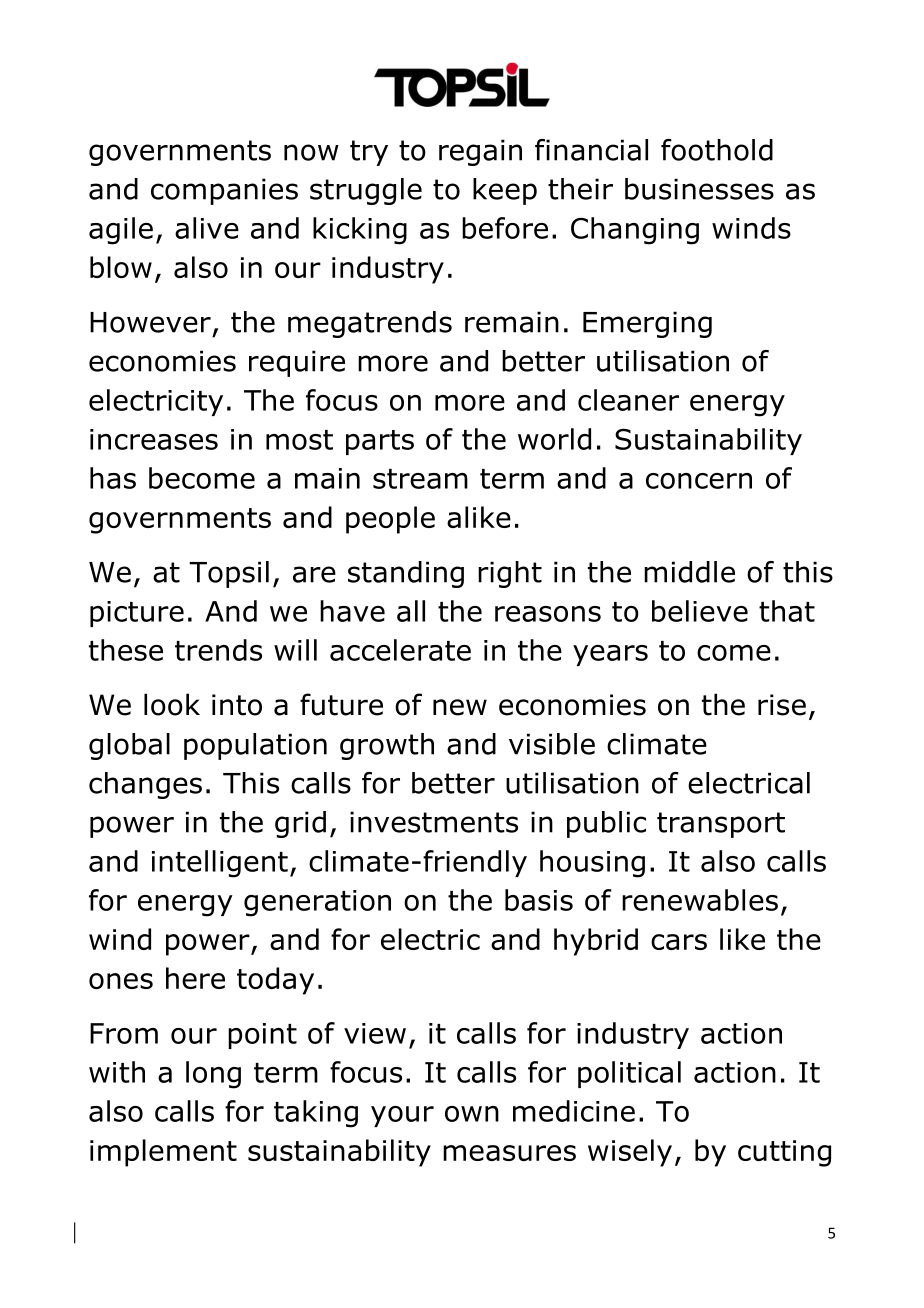  What do you see at coordinates (420, 479) in the screenshot?
I see `stream` at bounding box center [420, 479].
